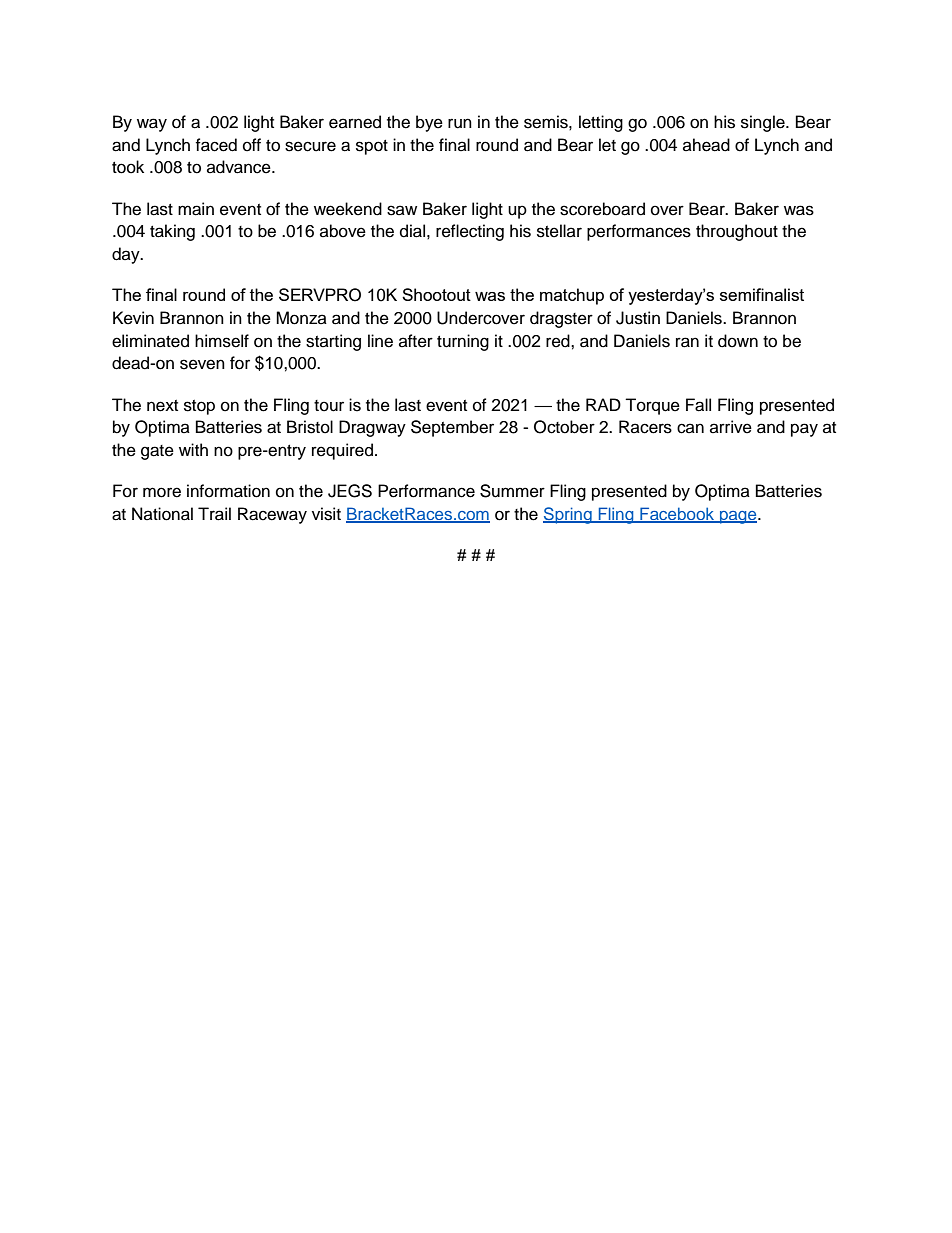 The height and width of the screenshot is (1233, 952). What do you see at coordinates (706, 145) in the screenshot?
I see `ahead` at bounding box center [706, 145].
